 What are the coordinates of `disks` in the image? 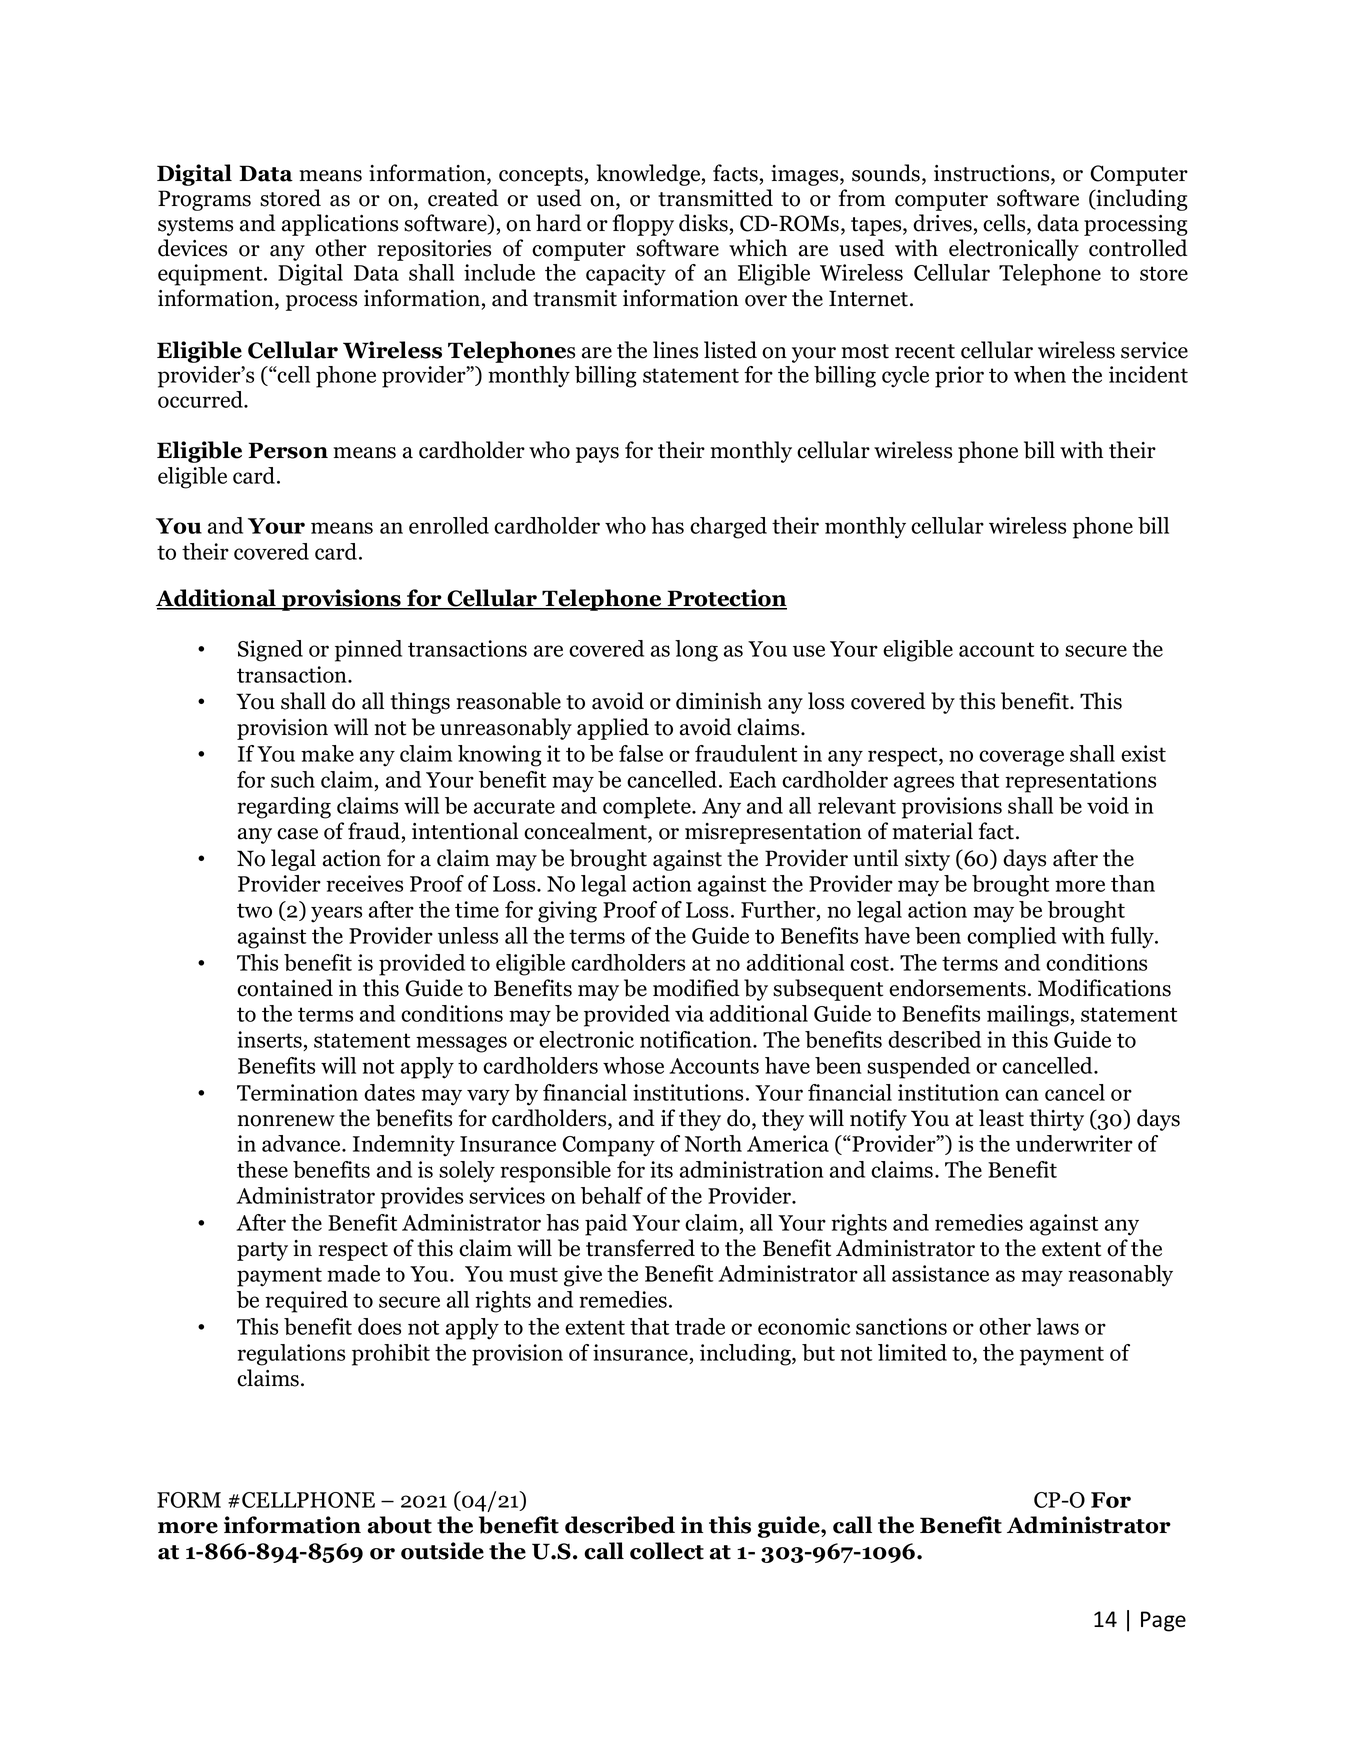 It's located at (703, 223).
